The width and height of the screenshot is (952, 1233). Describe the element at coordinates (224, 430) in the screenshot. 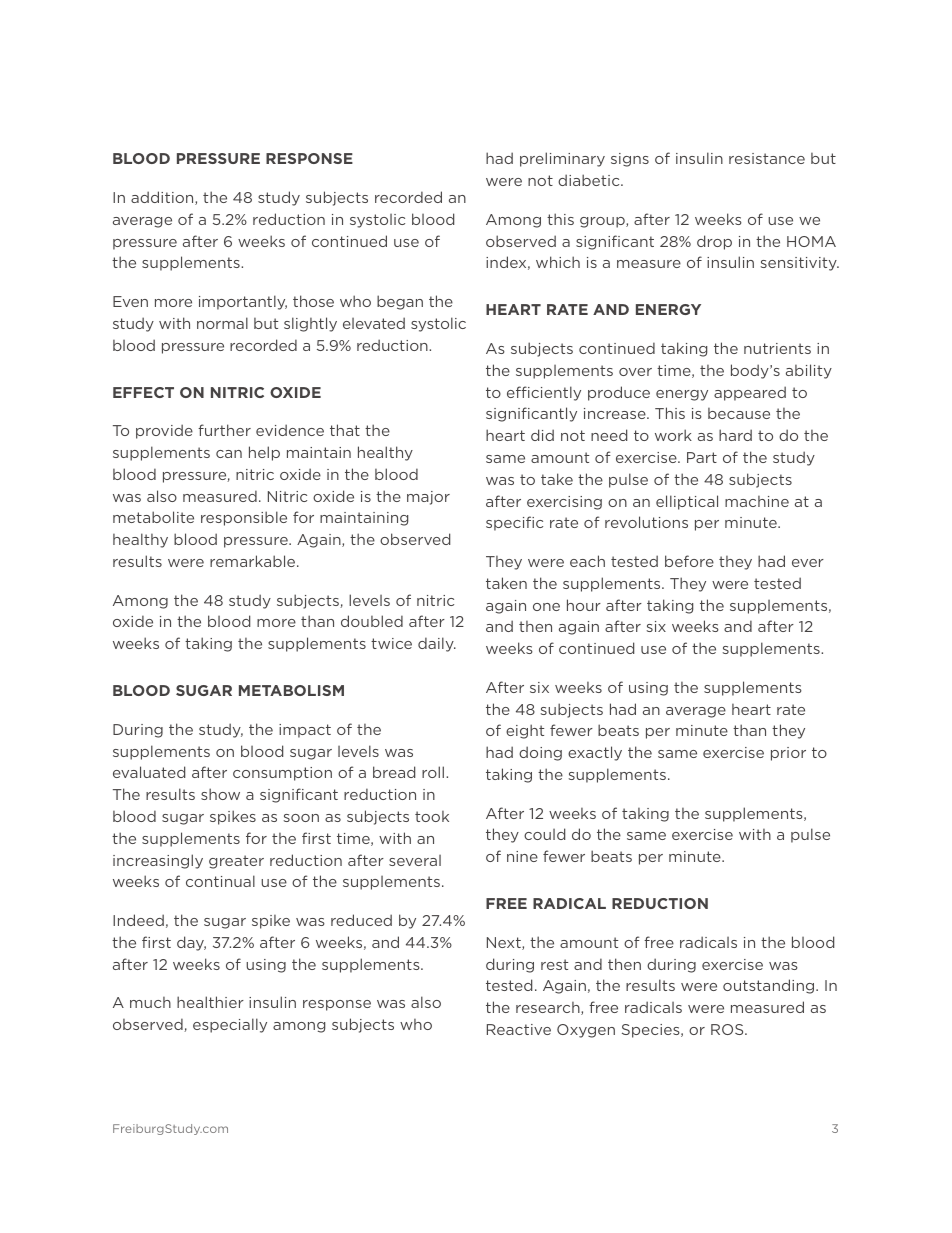

I see `further` at that location.
